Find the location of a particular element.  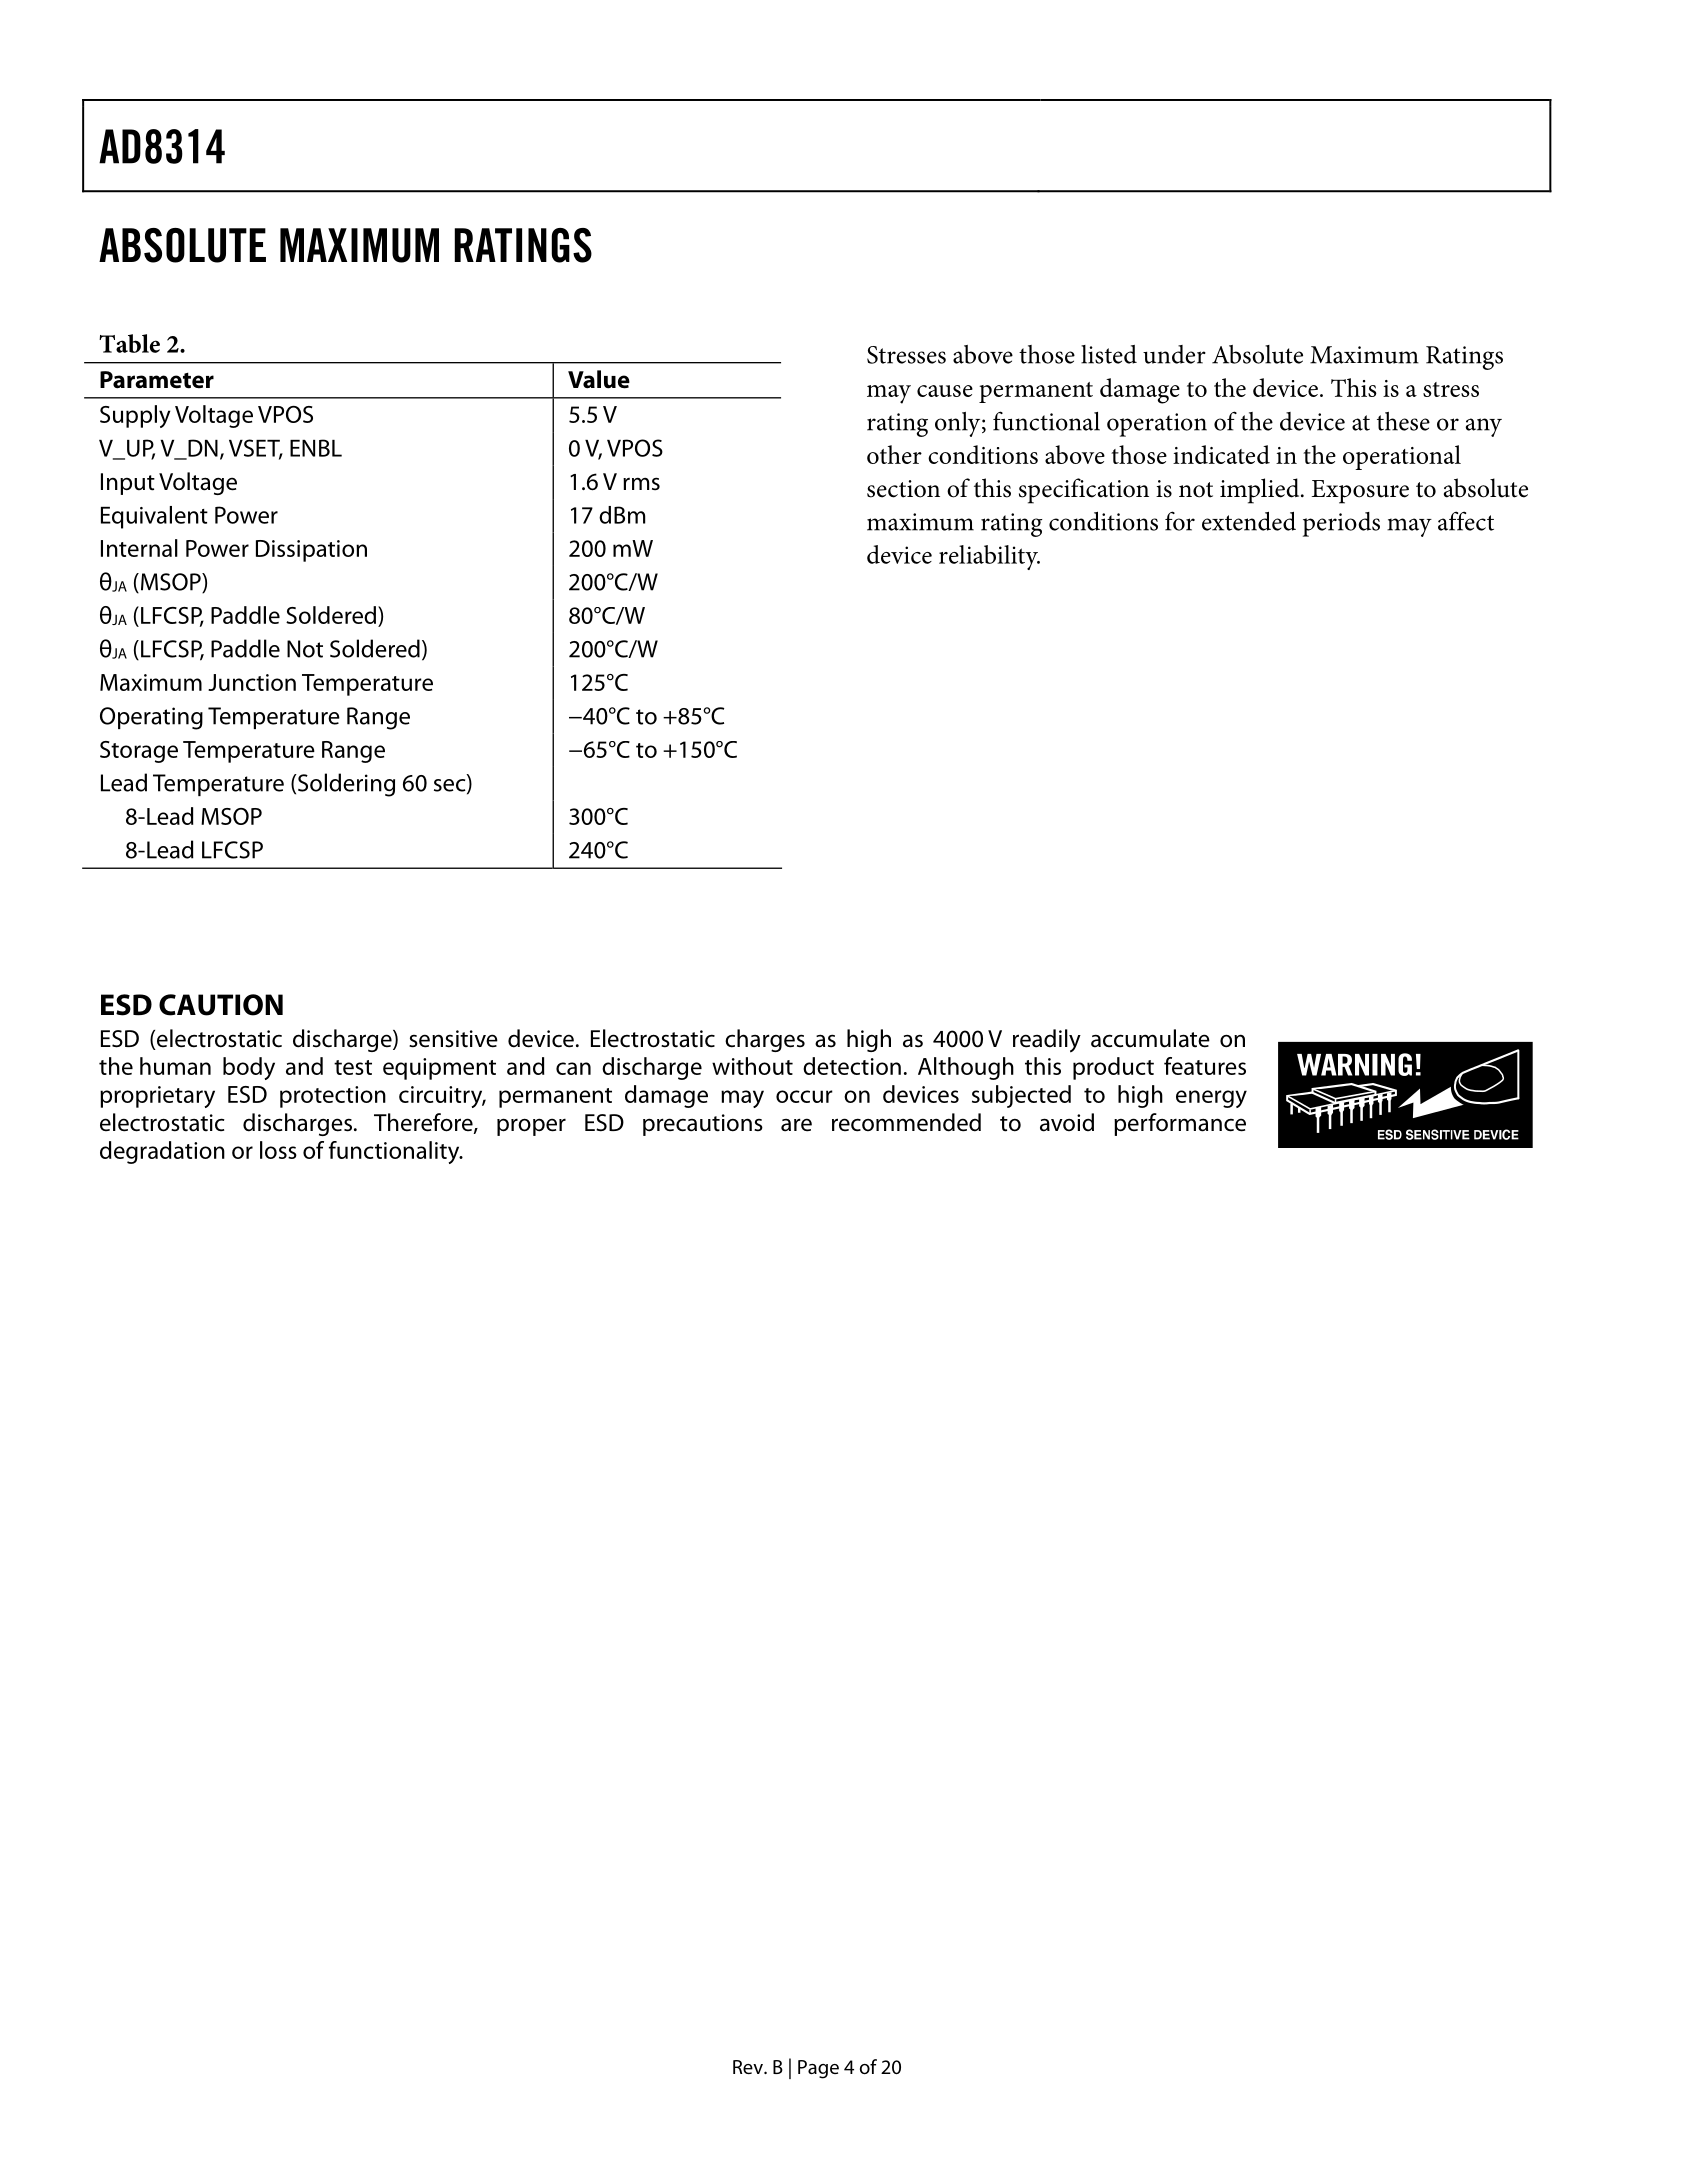

Parameter is located at coordinates (157, 380).
